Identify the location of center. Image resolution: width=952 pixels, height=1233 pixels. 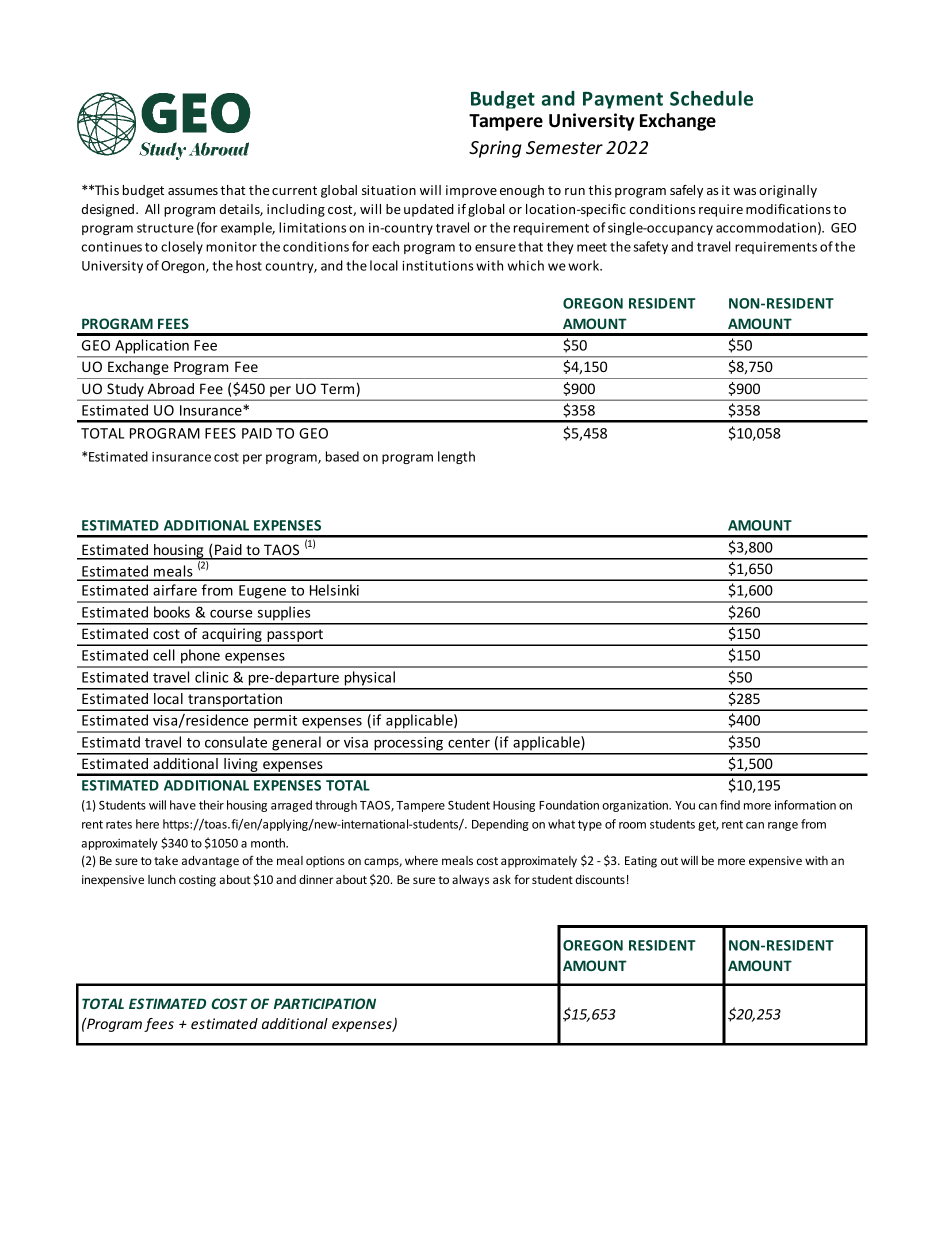
(469, 743).
